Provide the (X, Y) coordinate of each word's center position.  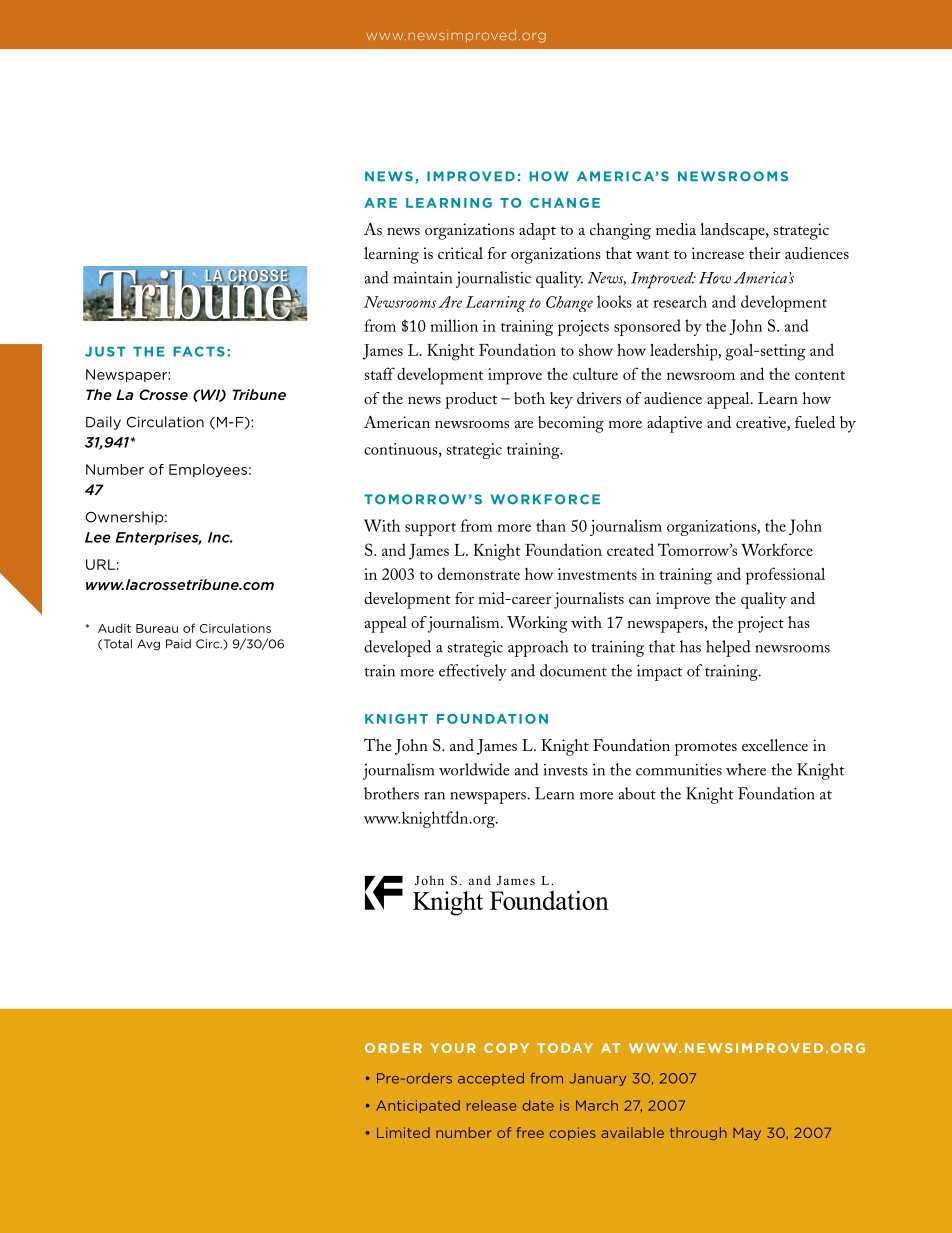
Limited (403, 1132)
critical (460, 253)
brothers (391, 793)
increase (718, 253)
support (430, 529)
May (747, 1134)
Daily (103, 423)
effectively (473, 672)
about (637, 793)
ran (434, 796)
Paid (178, 644)
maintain (423, 278)
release (492, 1105)
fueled (815, 422)
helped (728, 648)
